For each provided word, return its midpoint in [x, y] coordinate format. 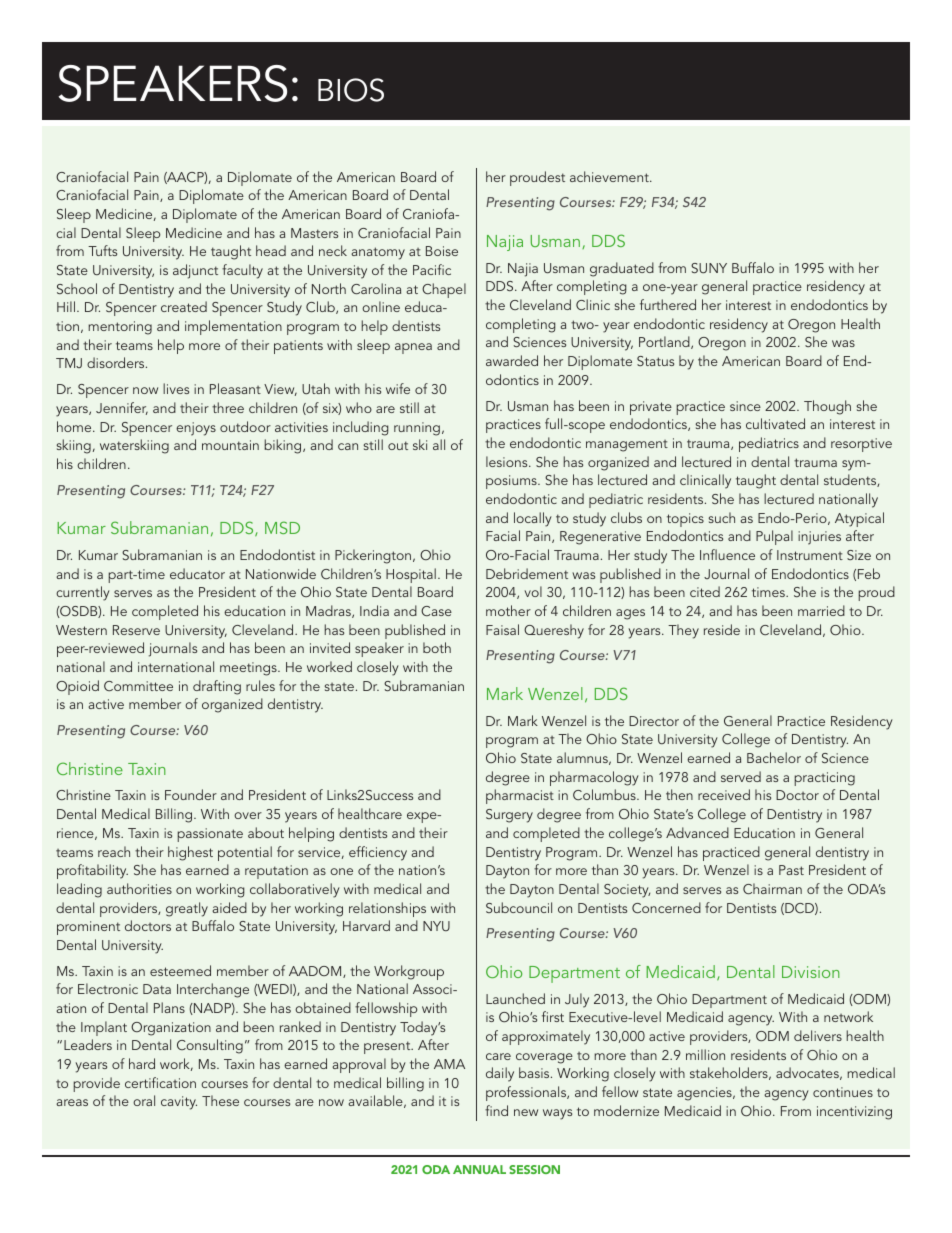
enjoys [196, 429]
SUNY [709, 268]
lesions [508, 461]
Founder [191, 794]
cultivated [775, 423]
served [741, 776]
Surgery [509, 816]
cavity [179, 1103]
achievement [610, 176]
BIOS [351, 90]
